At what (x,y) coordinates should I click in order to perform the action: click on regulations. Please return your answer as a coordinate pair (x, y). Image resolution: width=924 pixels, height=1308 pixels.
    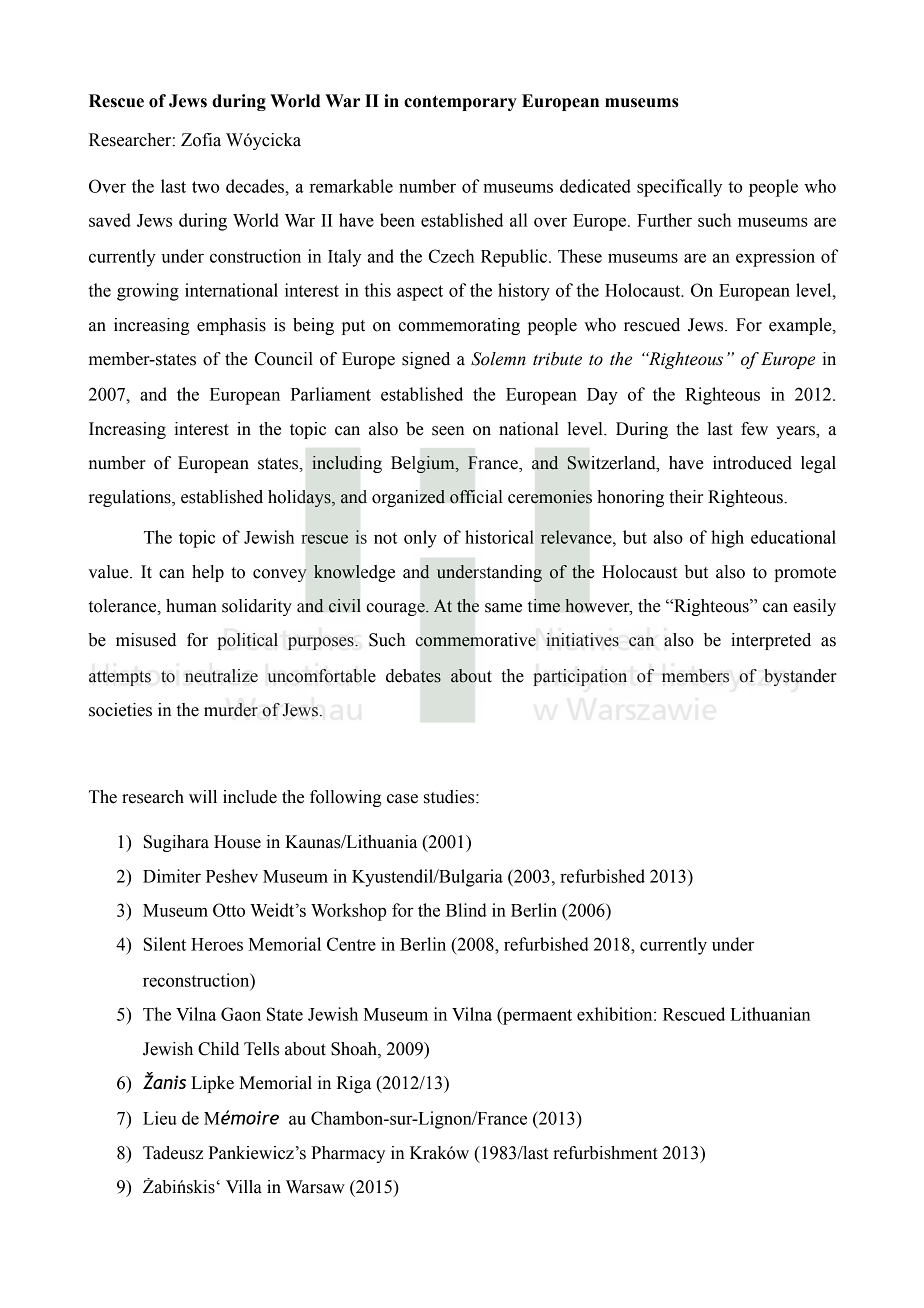
    Looking at the image, I should click on (131, 498).
